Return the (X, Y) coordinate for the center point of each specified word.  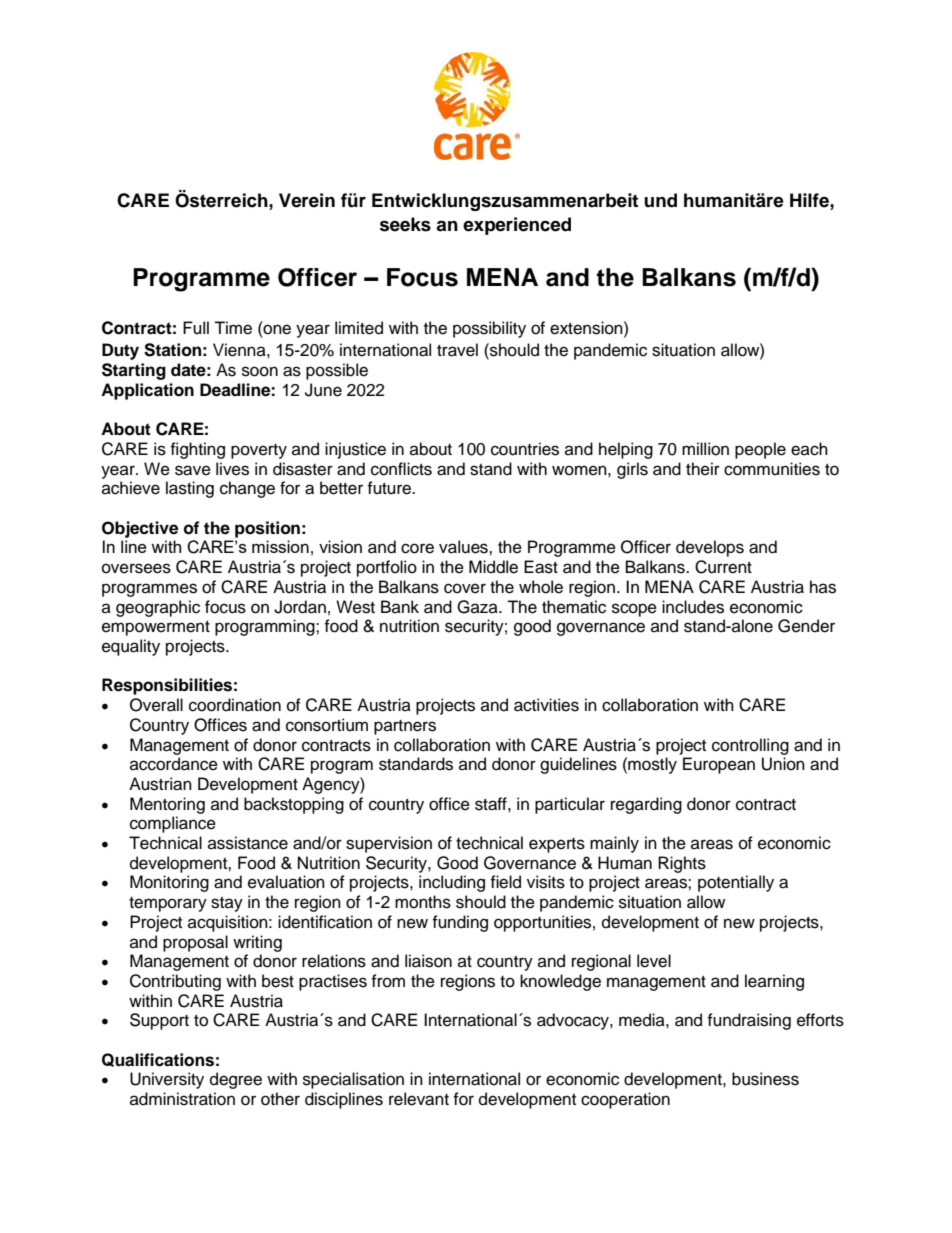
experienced (517, 226)
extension (587, 328)
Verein (307, 200)
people (760, 450)
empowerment (156, 628)
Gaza (478, 607)
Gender (806, 626)
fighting (197, 450)
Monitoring (169, 883)
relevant (419, 1099)
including (452, 883)
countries (525, 449)
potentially (736, 883)
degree (236, 1080)
